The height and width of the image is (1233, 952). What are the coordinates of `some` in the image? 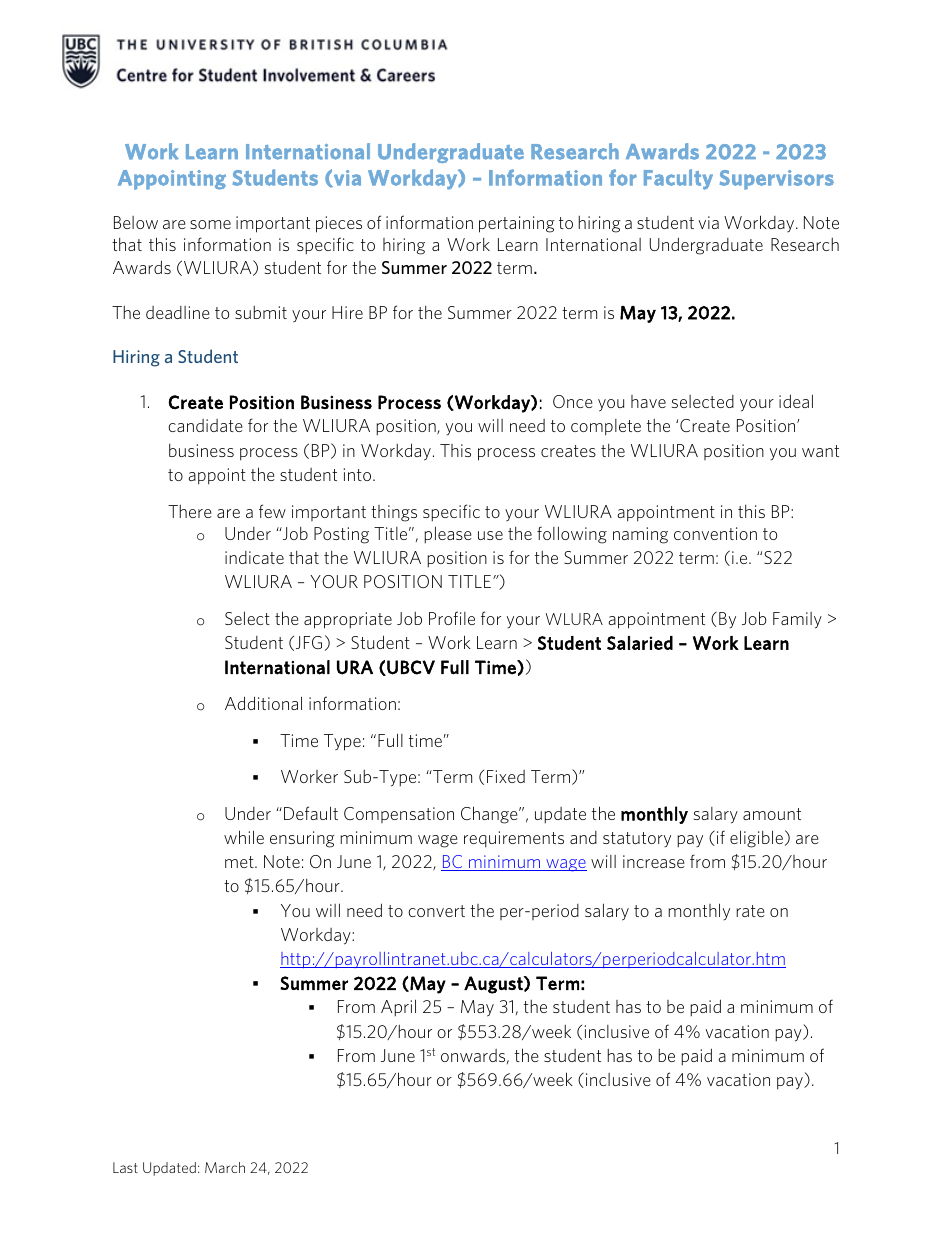 It's located at (210, 224).
